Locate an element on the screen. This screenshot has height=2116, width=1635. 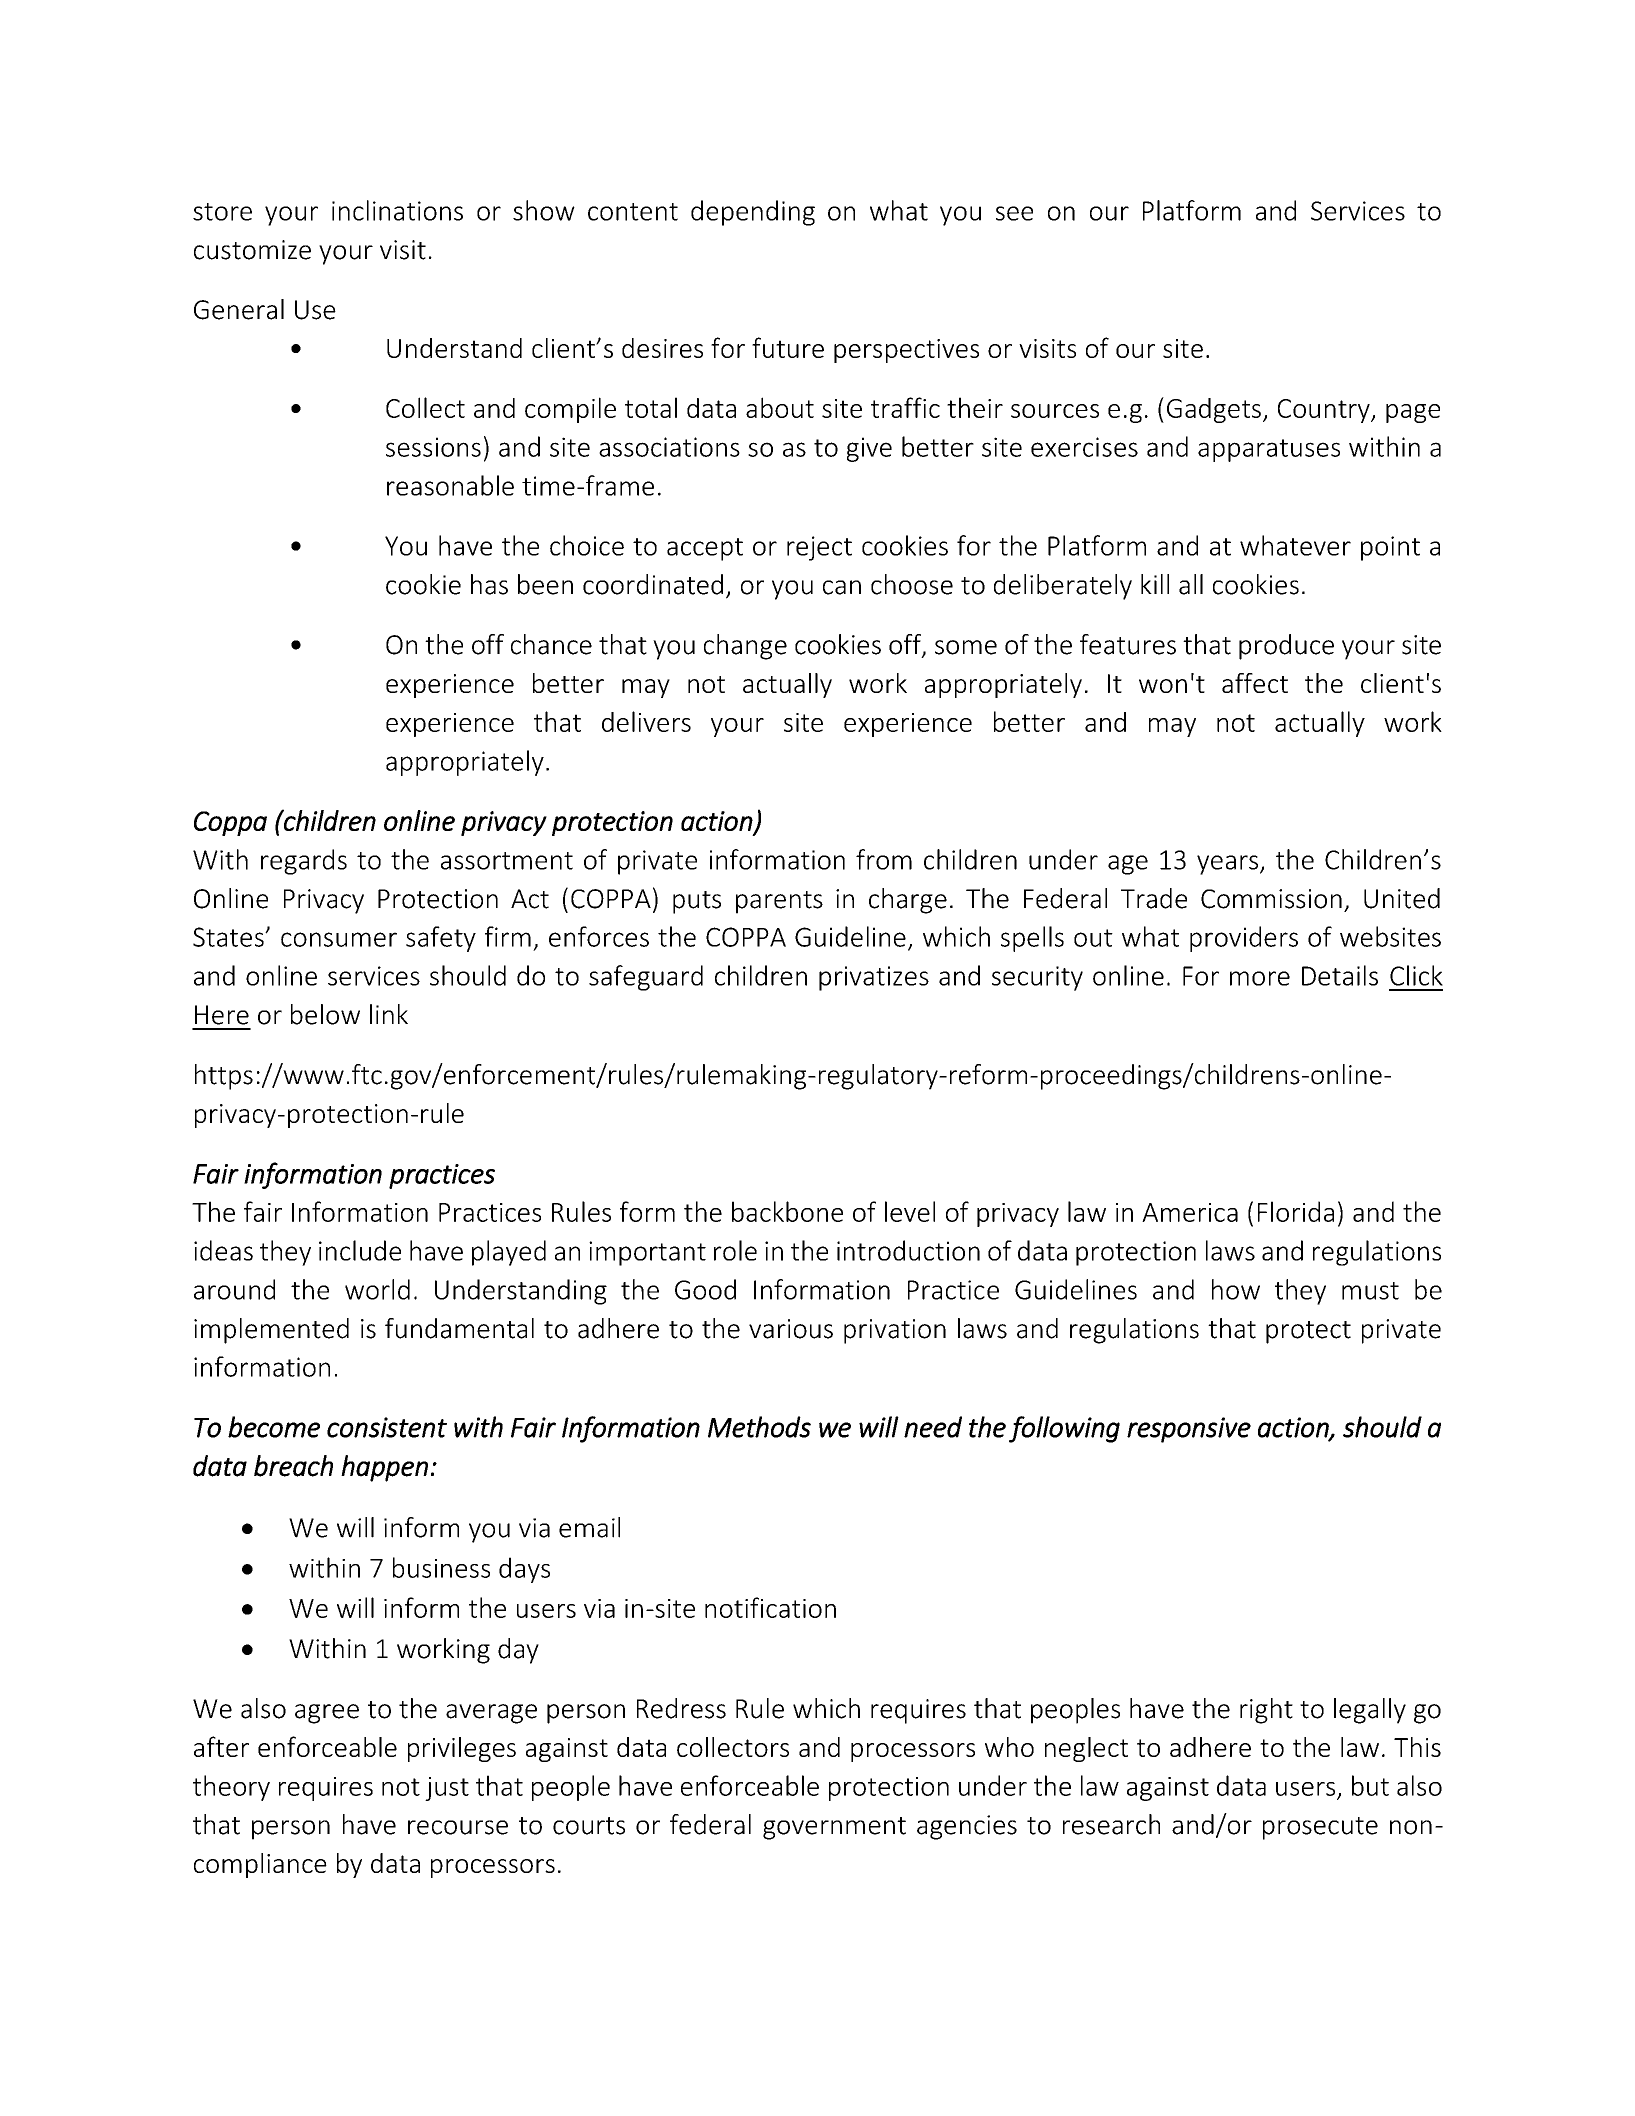
more is located at coordinates (1260, 978).
